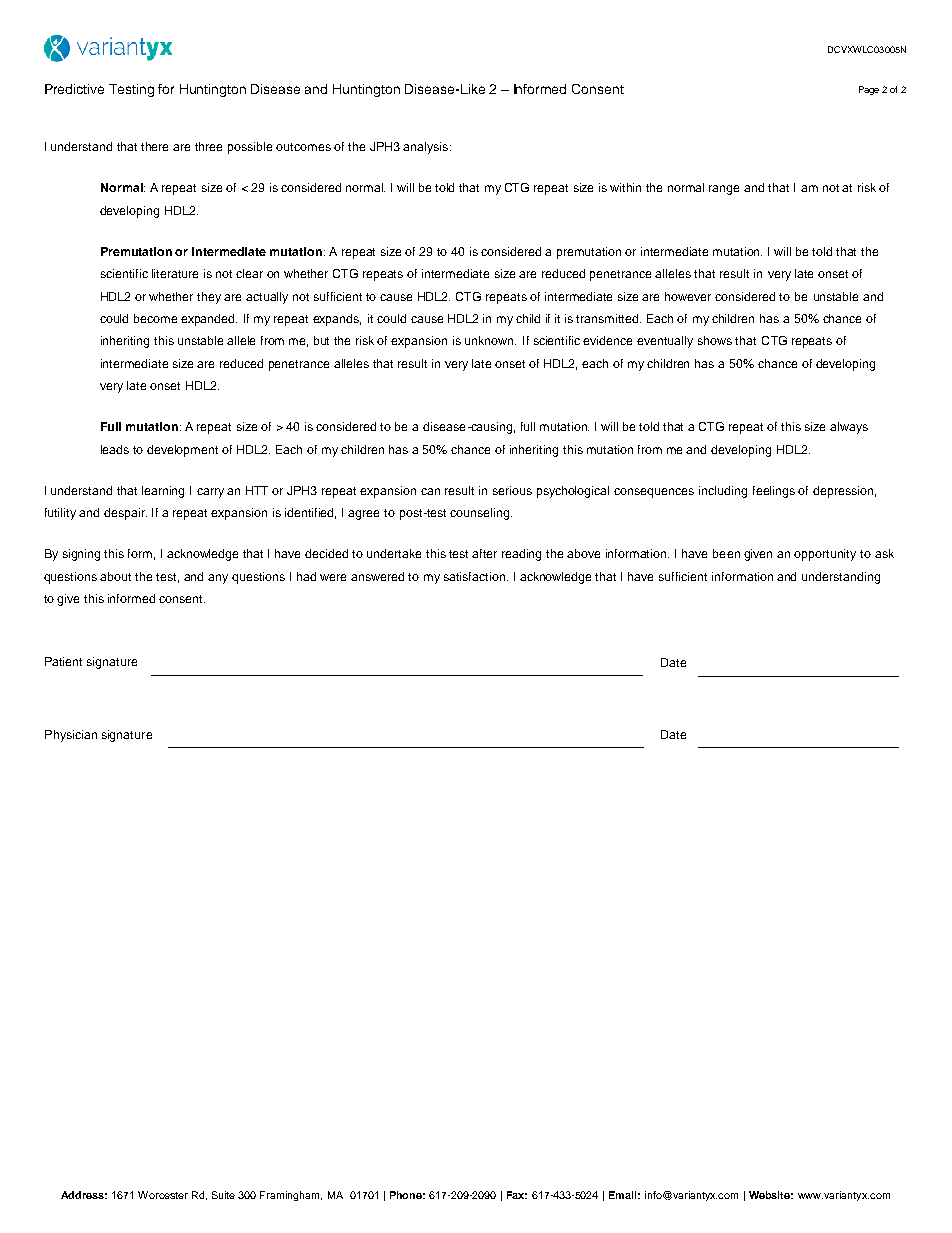 This document has width=952, height=1233. What do you see at coordinates (163, 1195) in the document?
I see `Worcester` at bounding box center [163, 1195].
